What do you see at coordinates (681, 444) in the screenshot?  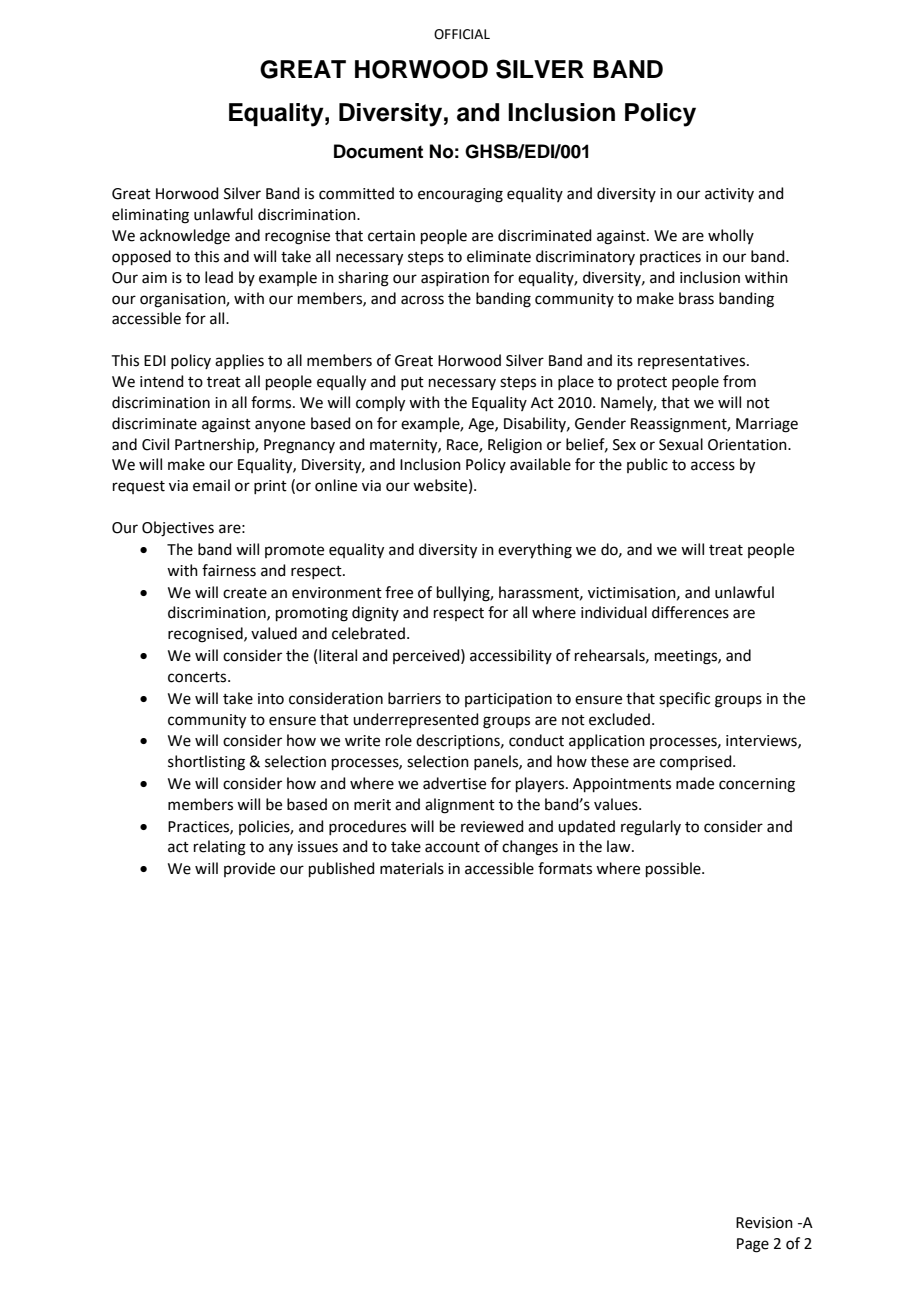 I see `Sexual` at bounding box center [681, 444].
